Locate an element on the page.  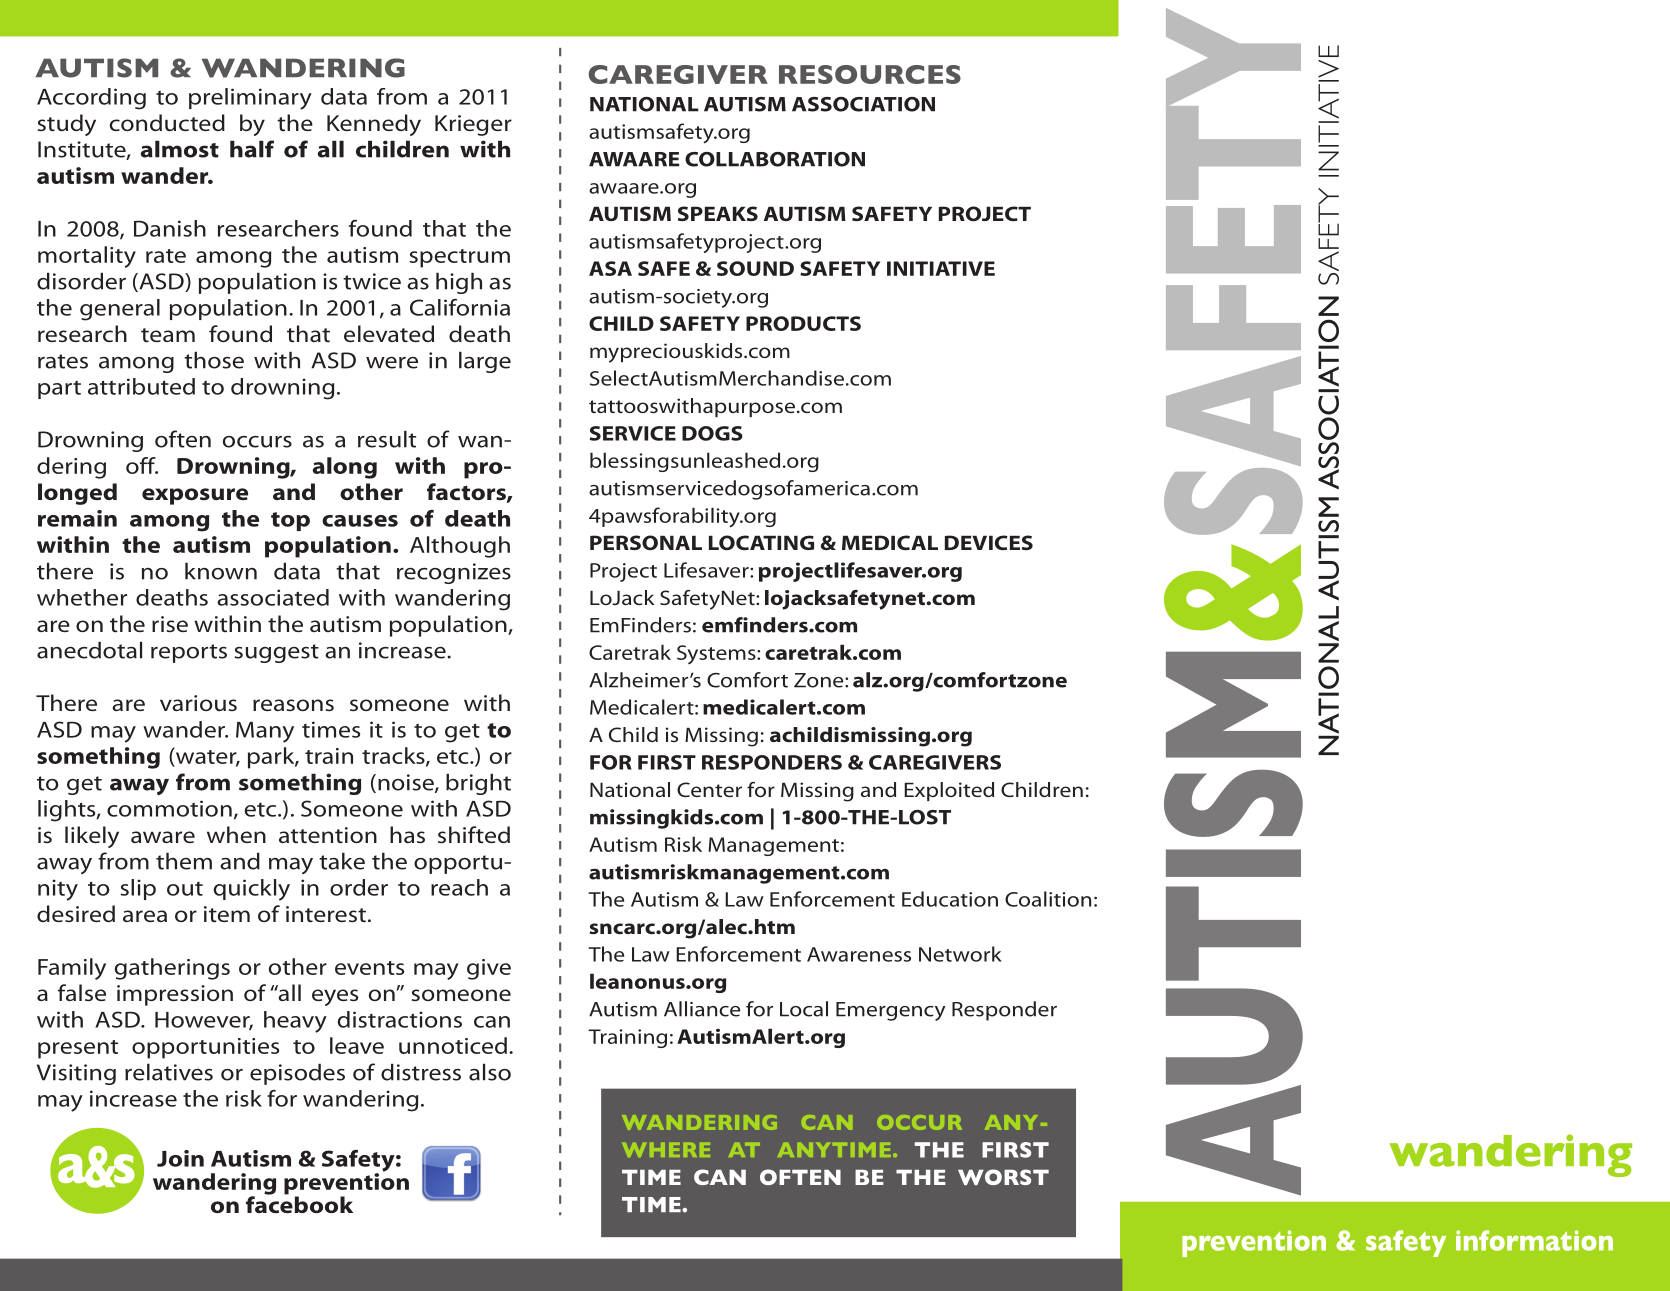
SPEAKS is located at coordinates (718, 213).
